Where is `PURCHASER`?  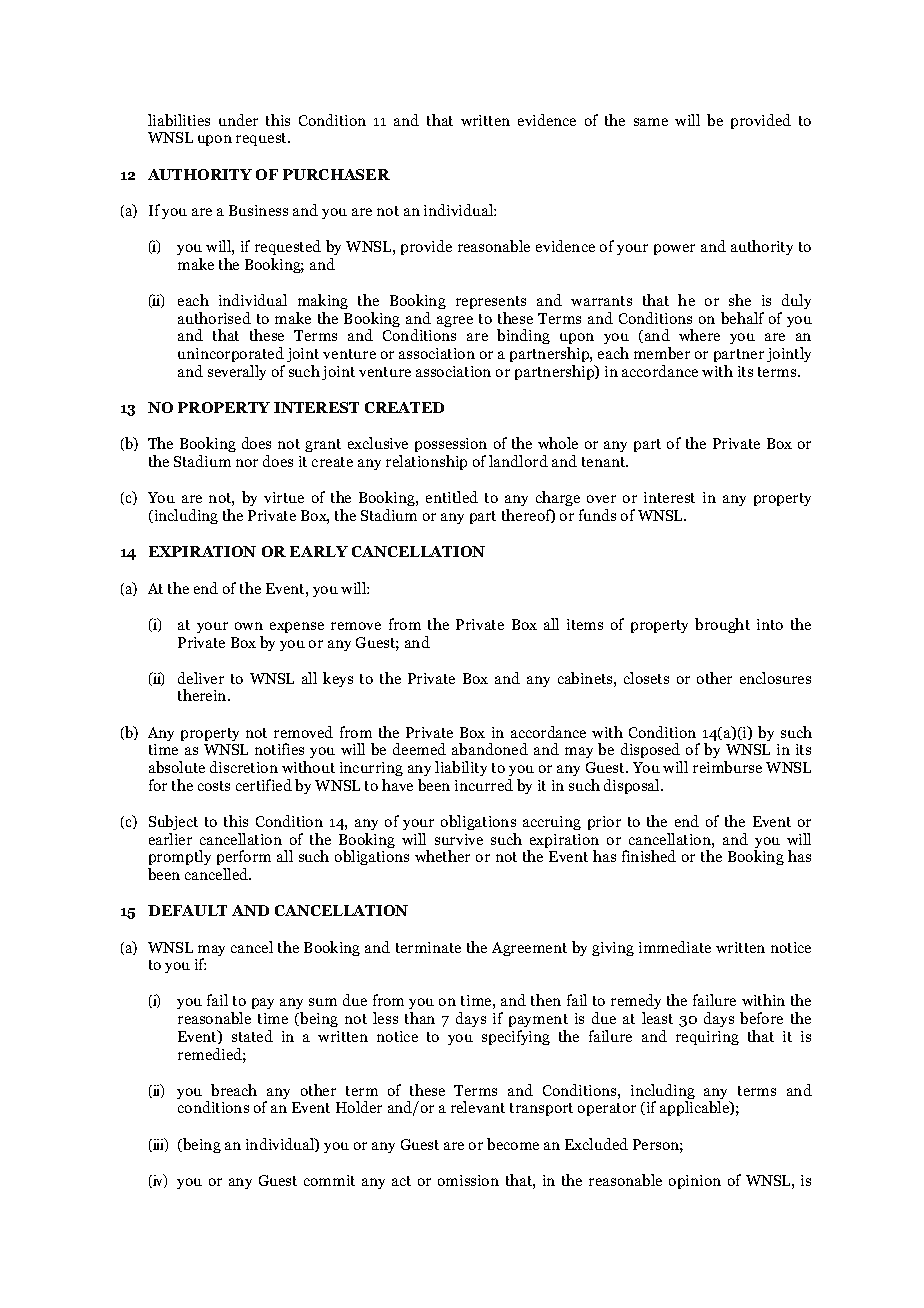
PURCHASER is located at coordinates (336, 174).
